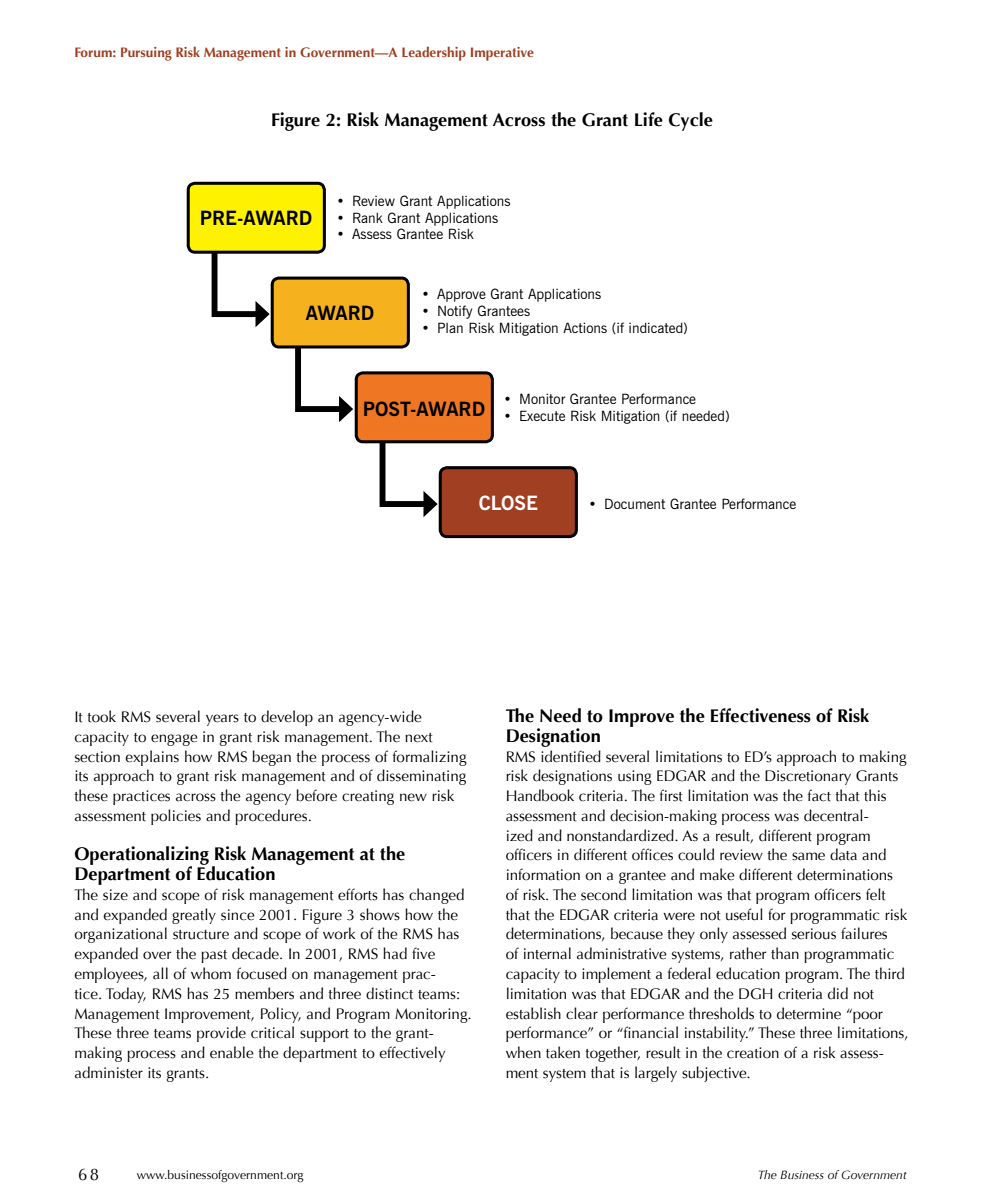  What do you see at coordinates (691, 121) in the screenshot?
I see `Cycle` at bounding box center [691, 121].
